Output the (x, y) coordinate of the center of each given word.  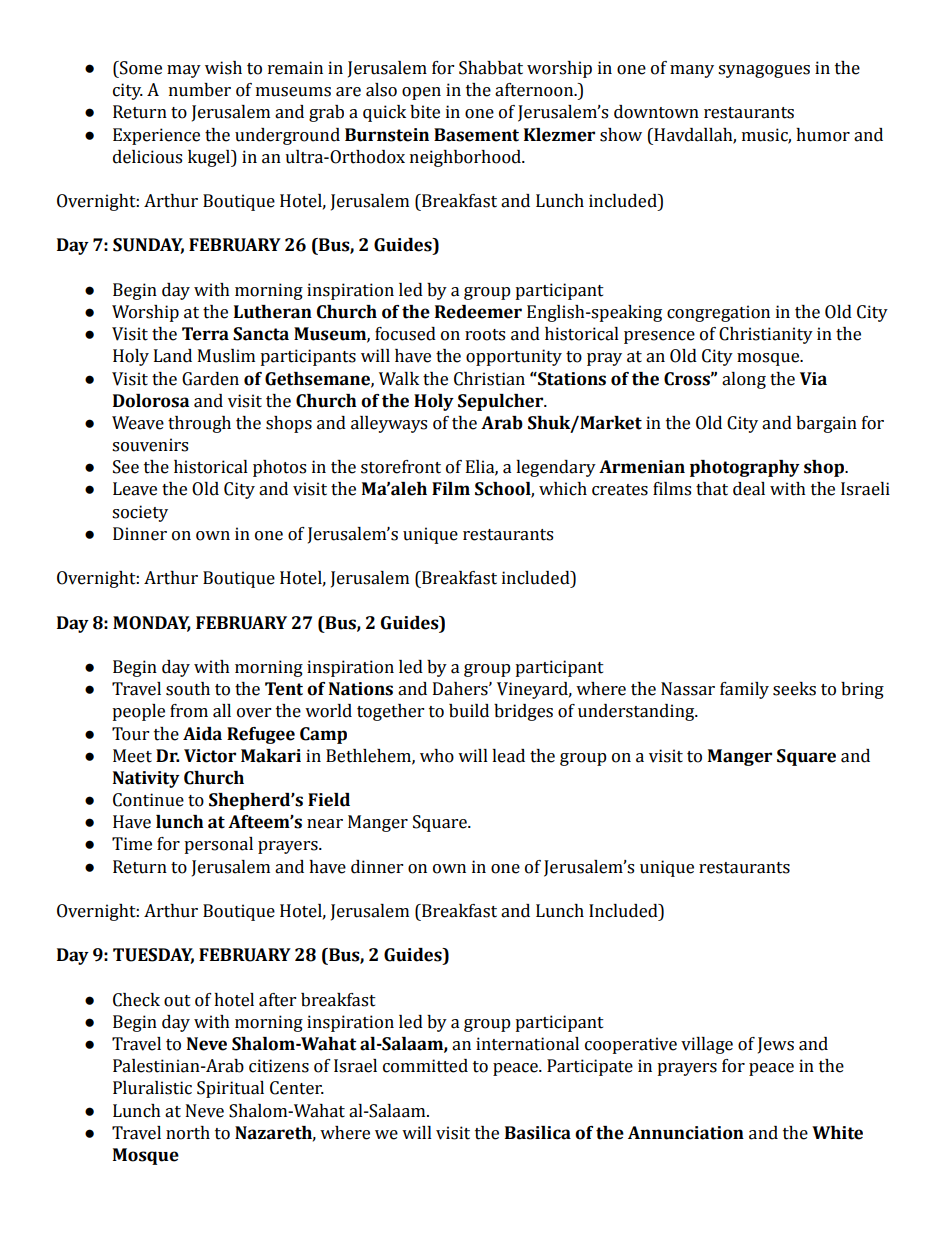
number (200, 90)
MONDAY (152, 623)
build (469, 711)
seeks (794, 689)
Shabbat (491, 68)
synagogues (764, 71)
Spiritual (230, 1089)
